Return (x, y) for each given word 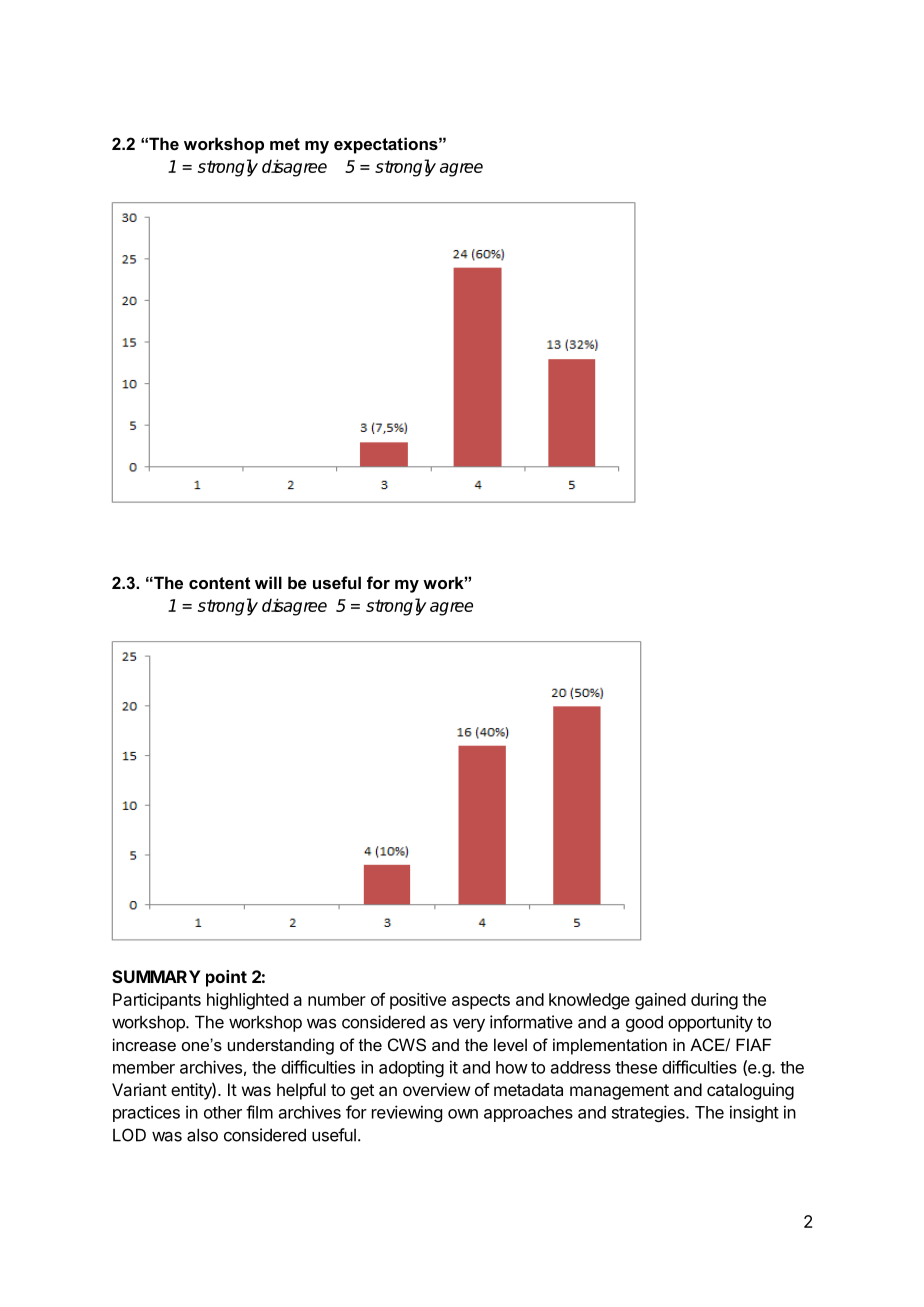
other (223, 1112)
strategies (649, 1113)
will (268, 582)
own (463, 1114)
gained (660, 1001)
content (219, 583)
